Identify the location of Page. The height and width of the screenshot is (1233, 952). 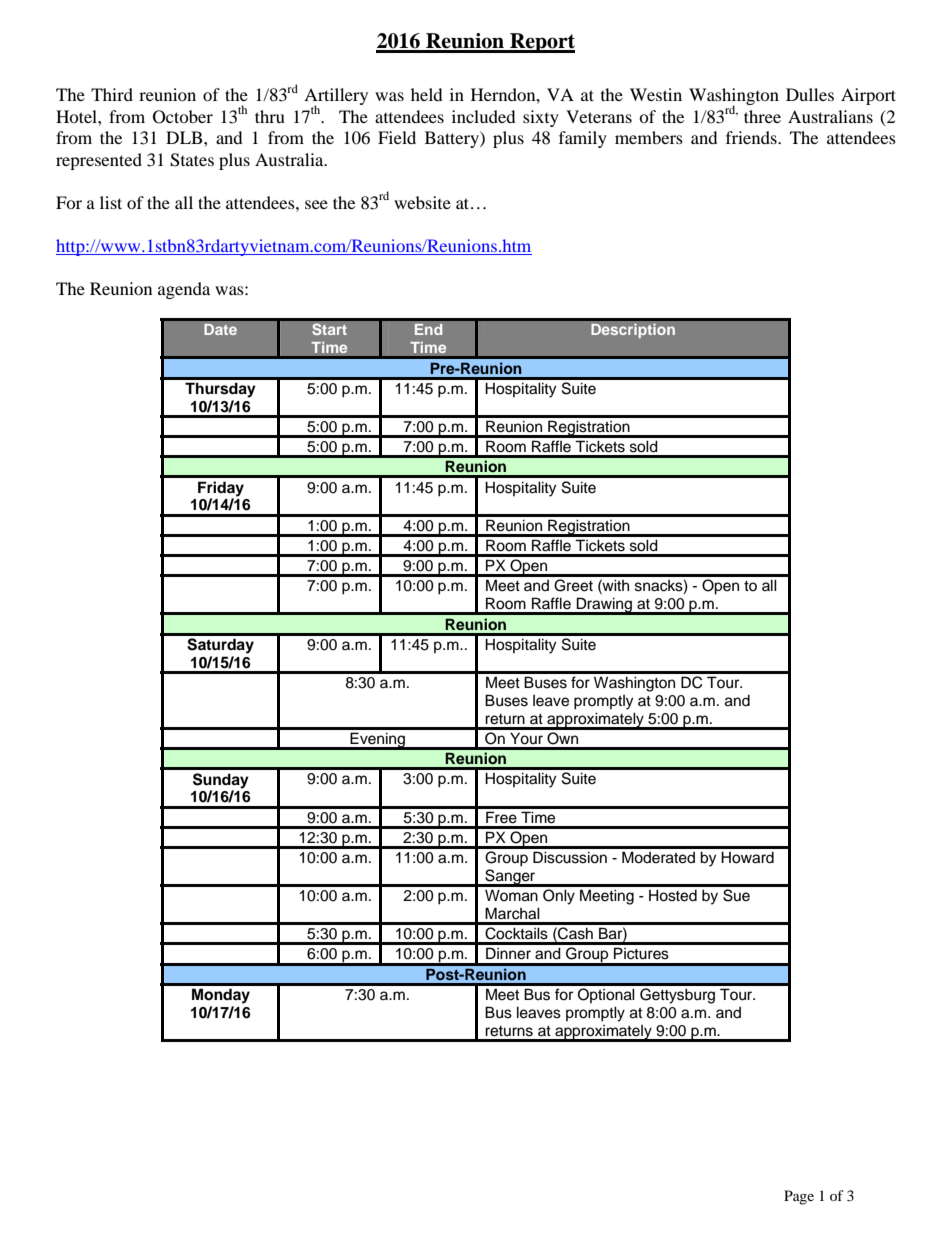
(799, 1197).
